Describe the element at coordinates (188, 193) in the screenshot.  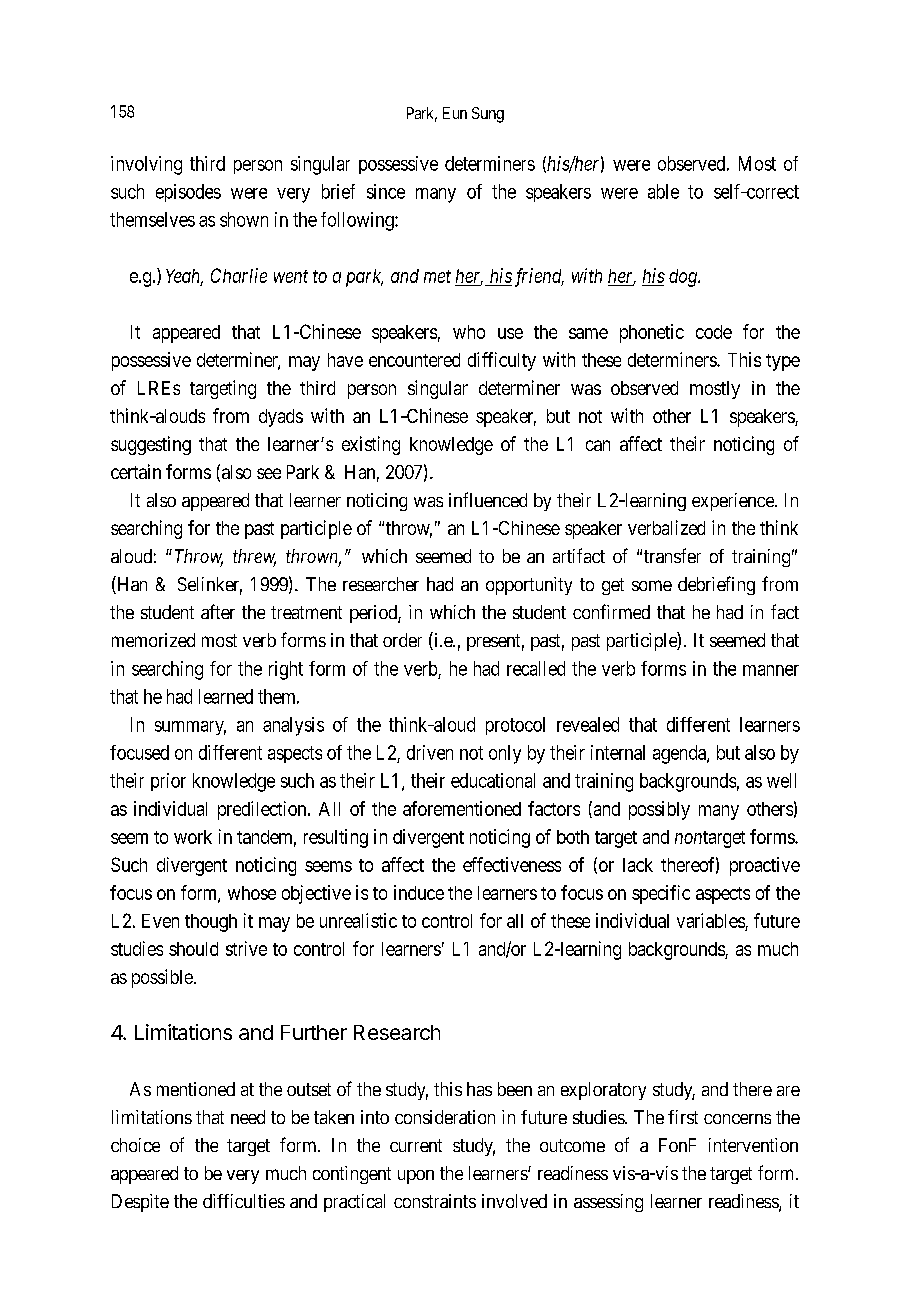
I see `episodes` at that location.
